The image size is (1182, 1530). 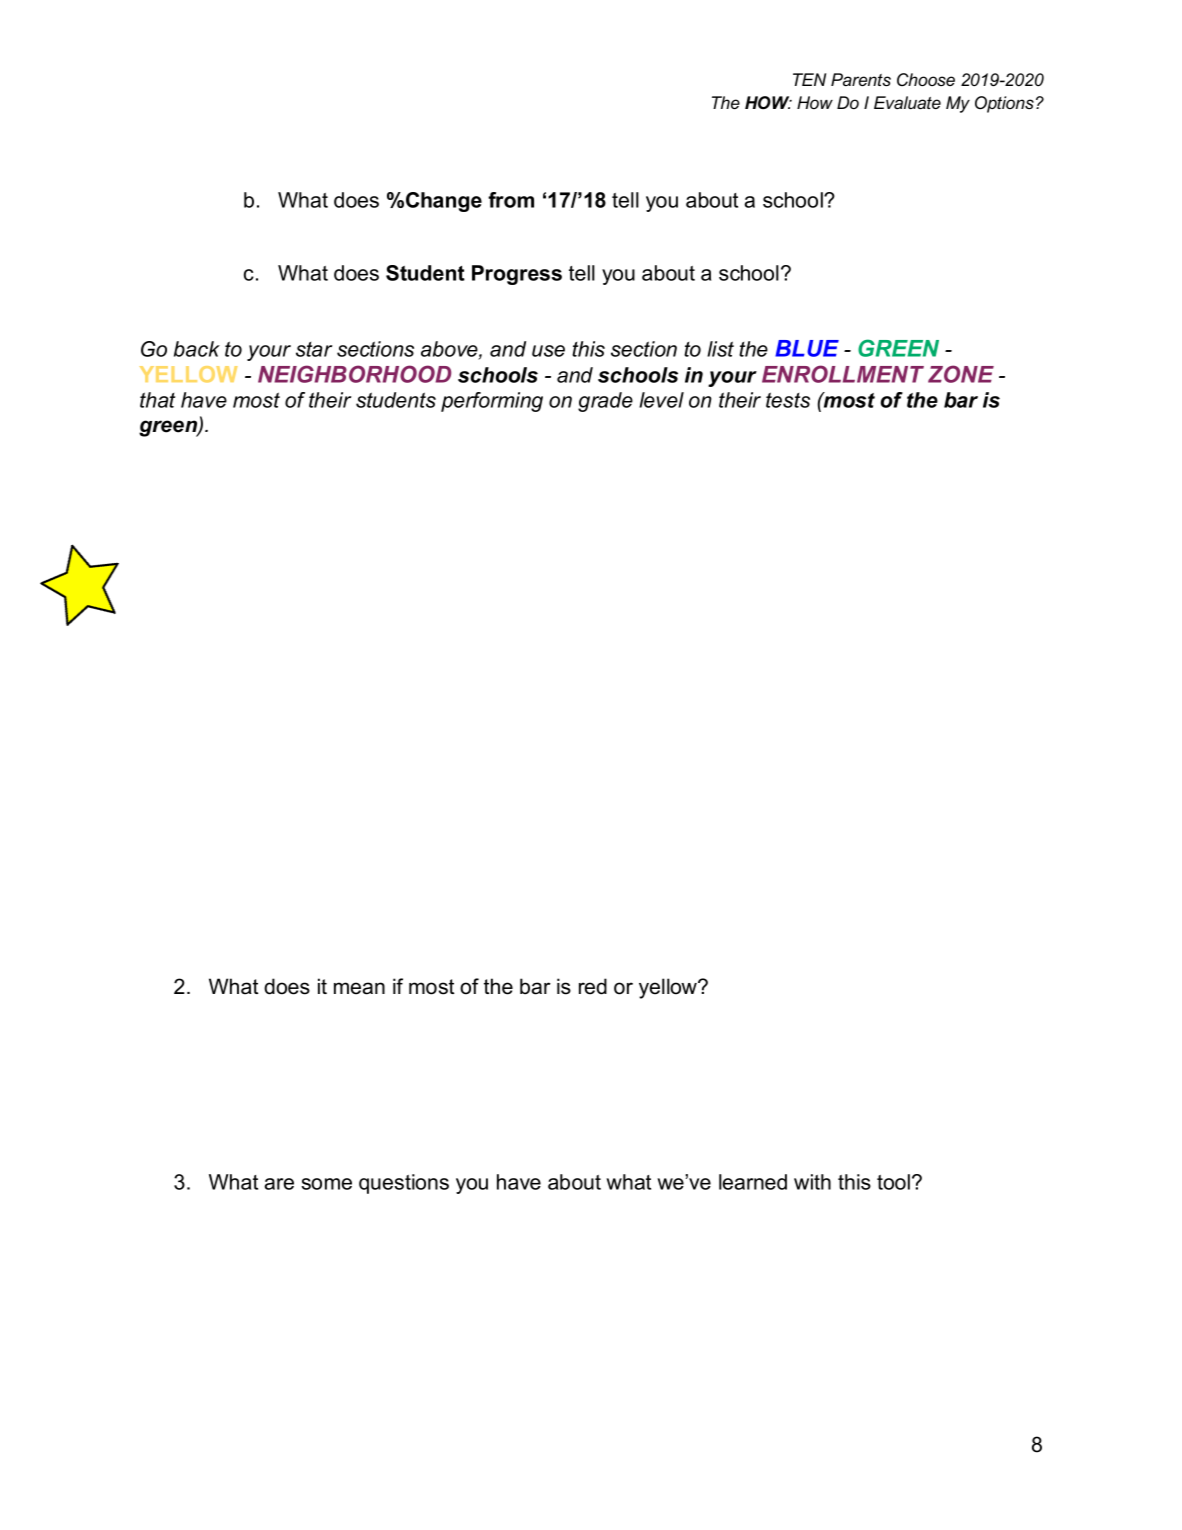 What do you see at coordinates (605, 402) in the screenshot?
I see `grade` at bounding box center [605, 402].
